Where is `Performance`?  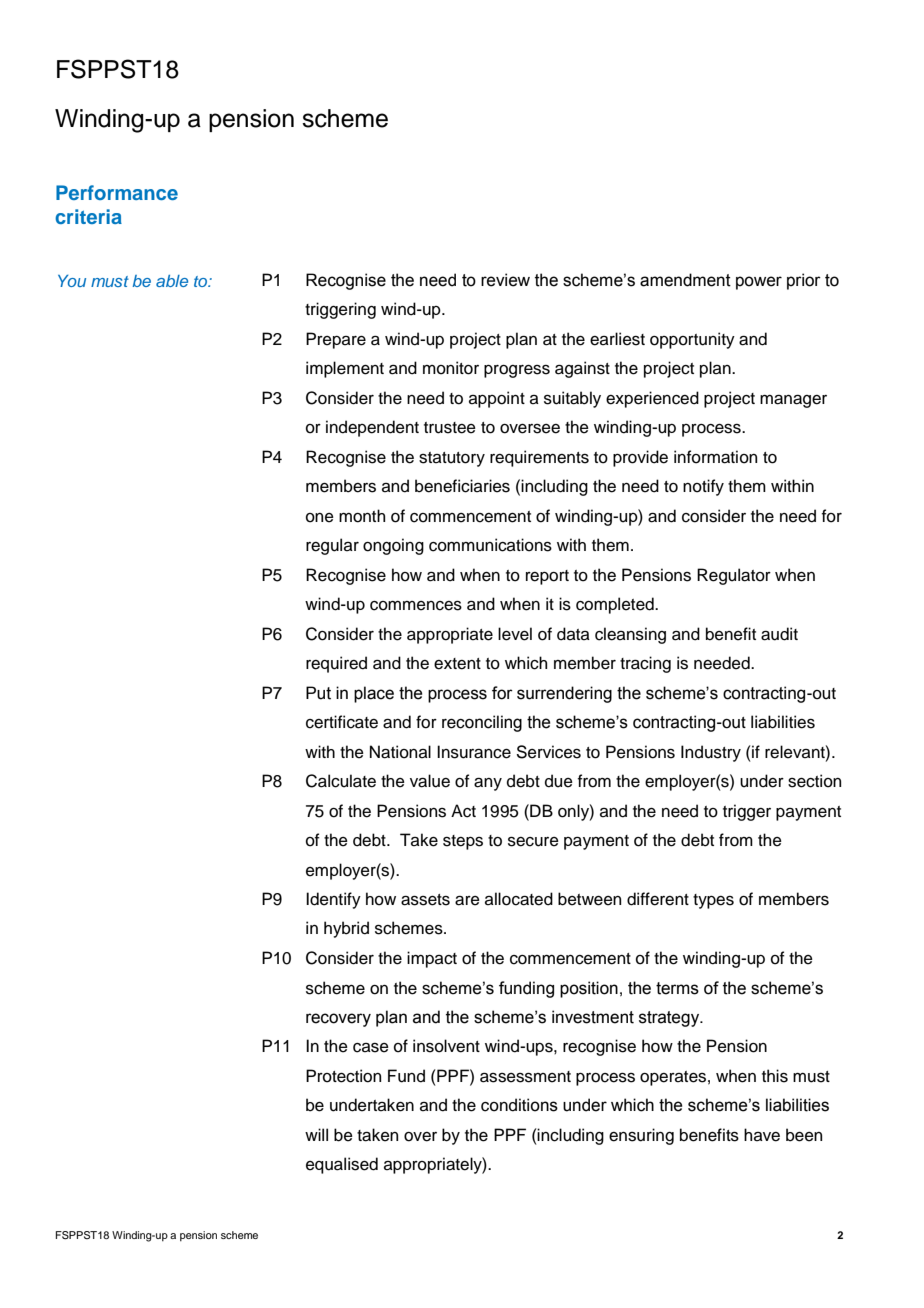 Performance is located at coordinates (117, 192).
